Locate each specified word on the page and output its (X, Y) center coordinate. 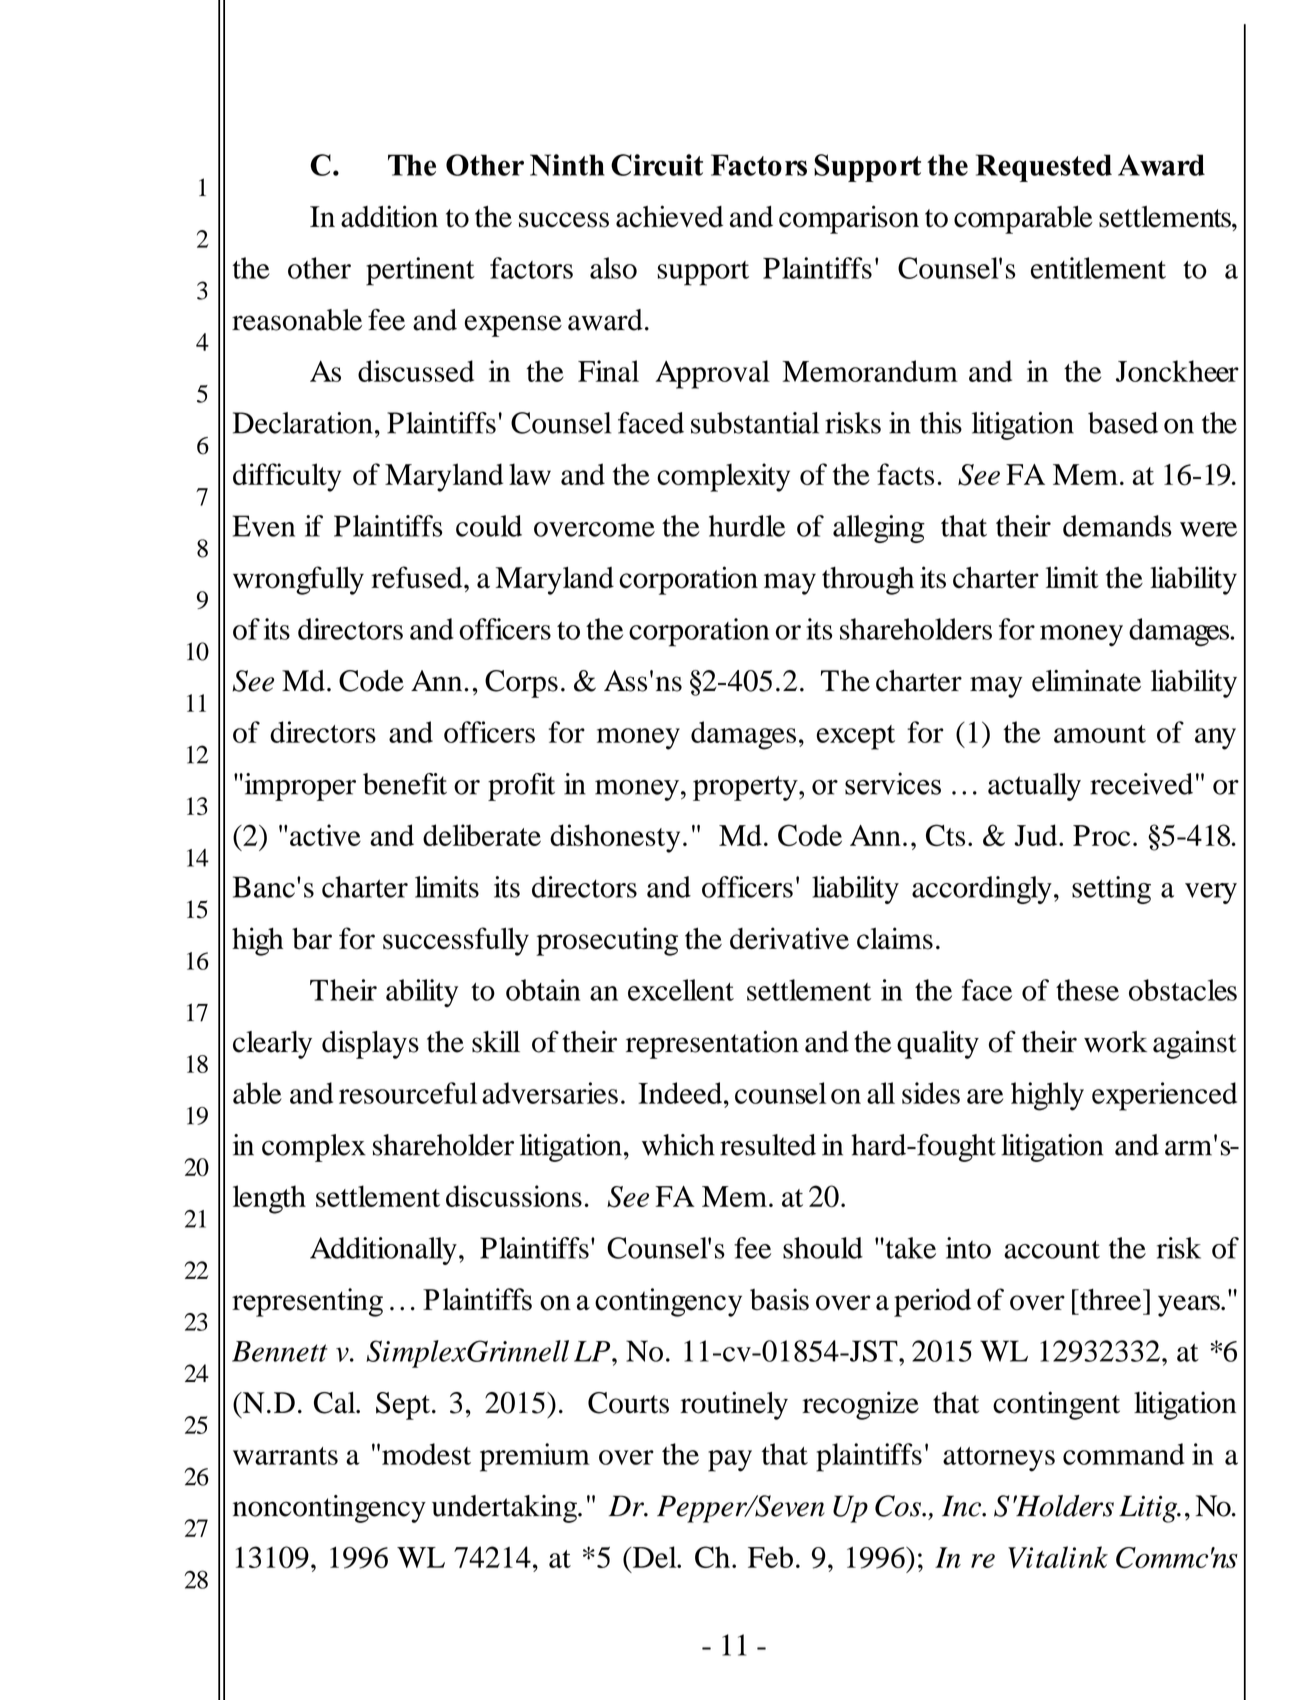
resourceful (408, 1093)
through (868, 581)
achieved (669, 216)
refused (418, 577)
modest (426, 1454)
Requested (1044, 168)
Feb (770, 1557)
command (1123, 1454)
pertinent (420, 271)
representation (712, 1045)
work (1115, 1042)
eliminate (1086, 681)
